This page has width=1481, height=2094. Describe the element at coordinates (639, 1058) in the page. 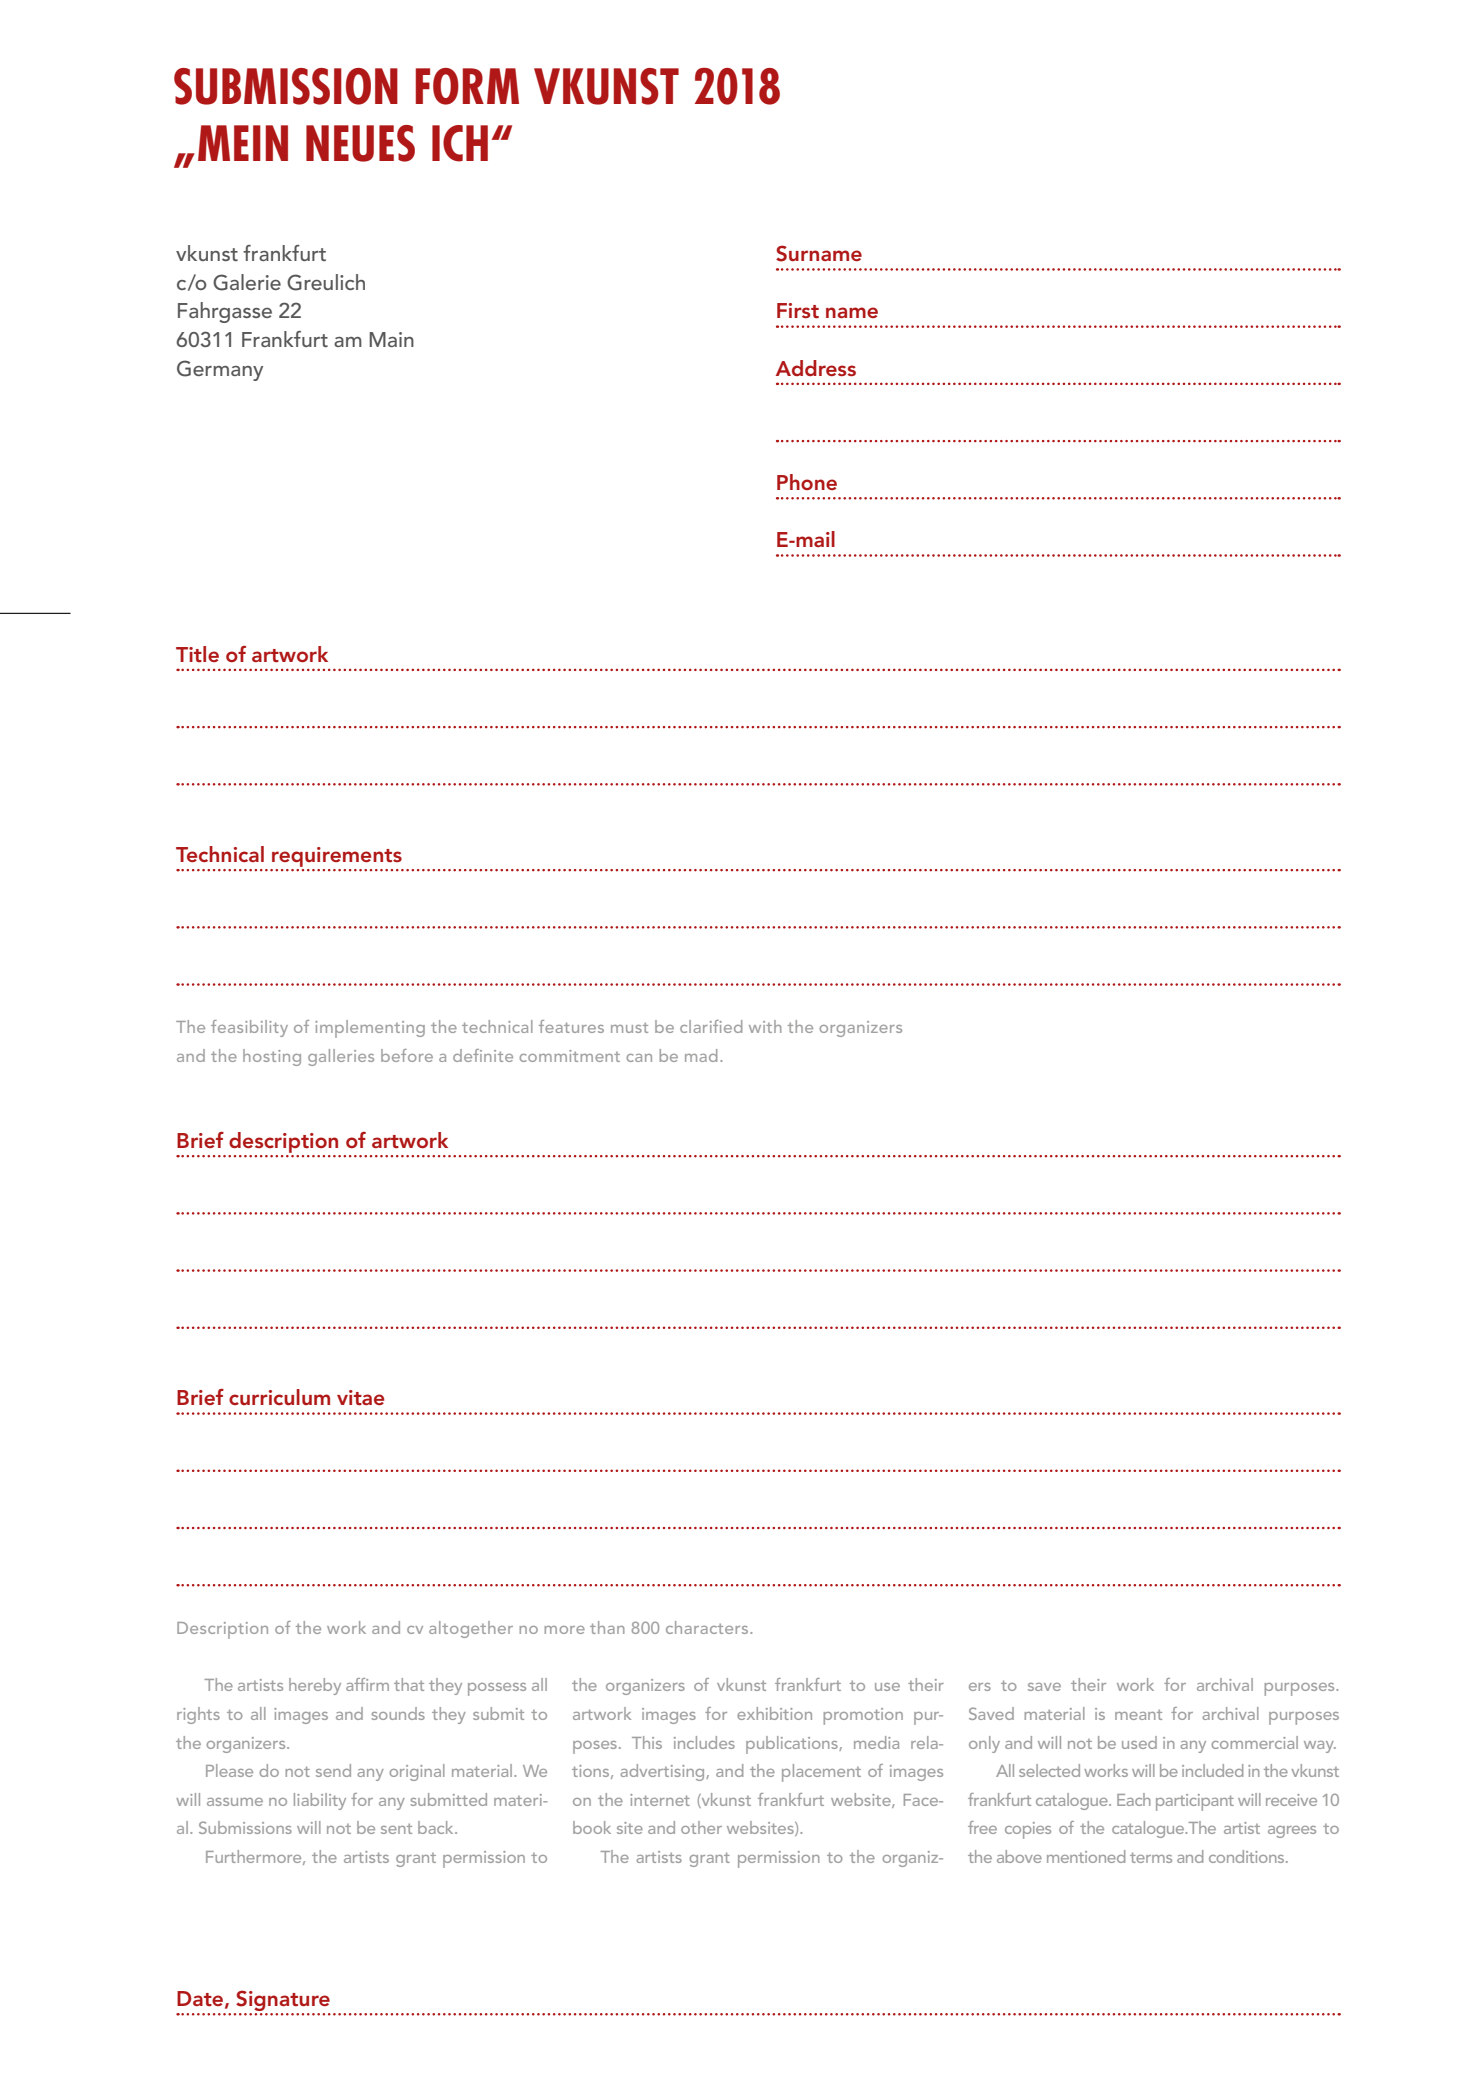

I see `can` at that location.
